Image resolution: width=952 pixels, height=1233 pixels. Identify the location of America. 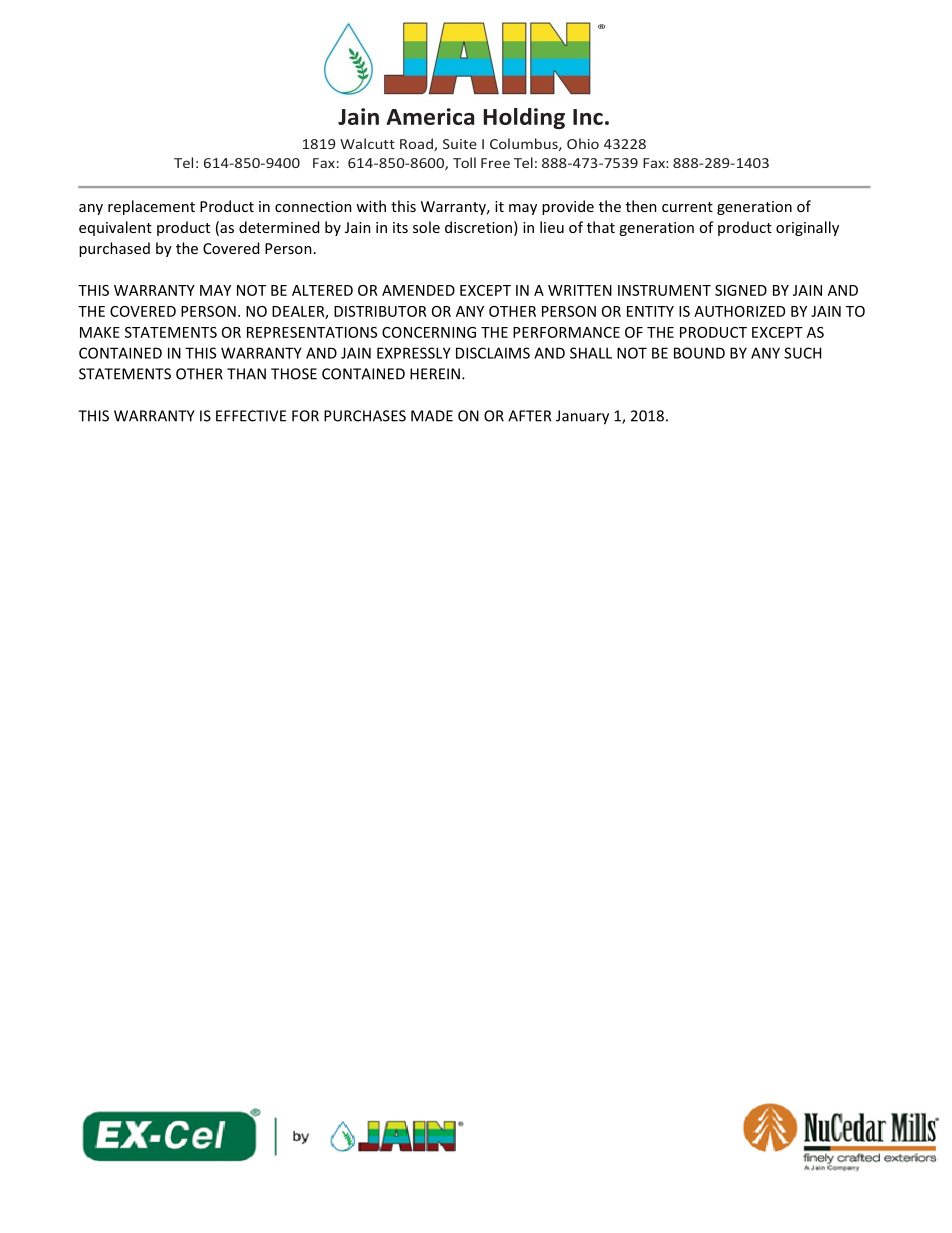
(430, 116).
